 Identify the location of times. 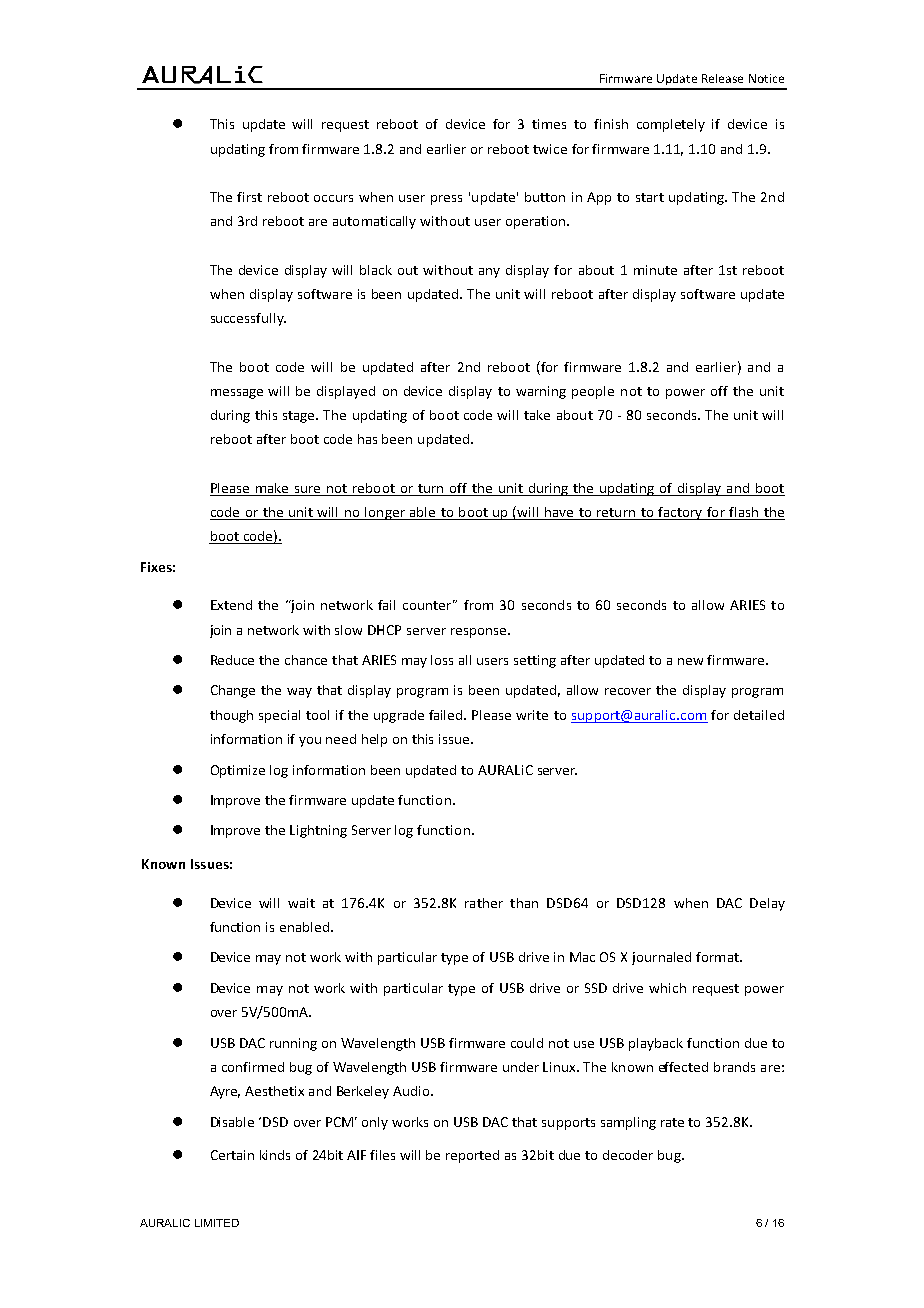
(549, 124).
